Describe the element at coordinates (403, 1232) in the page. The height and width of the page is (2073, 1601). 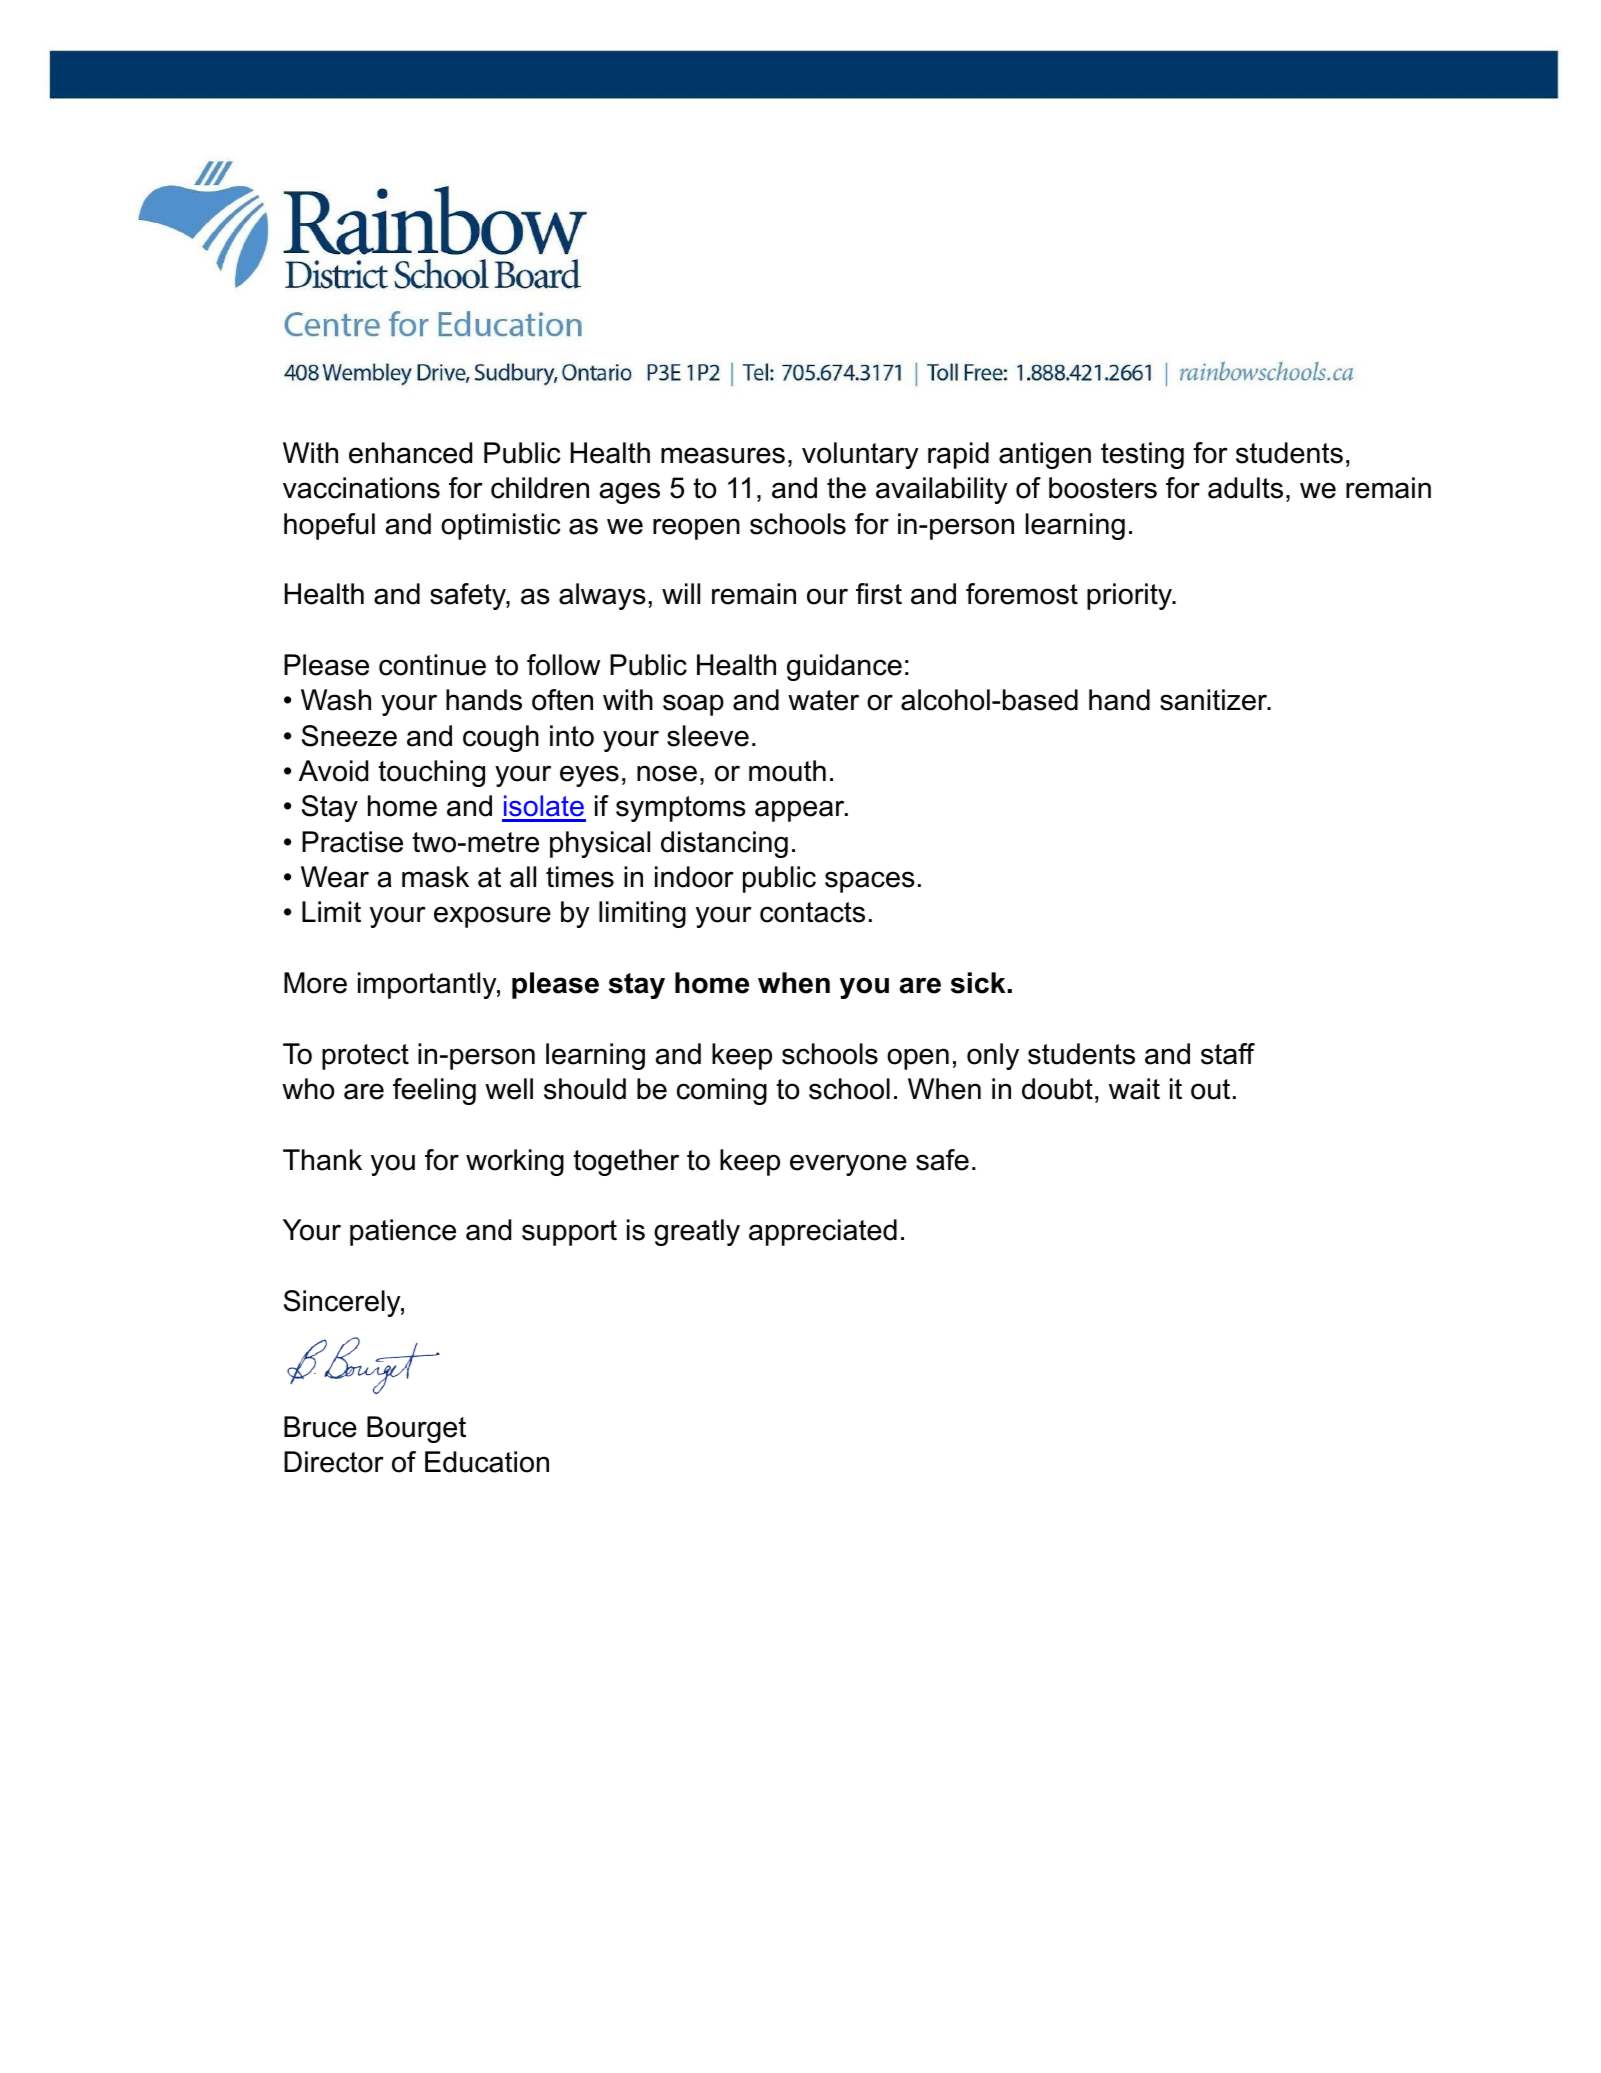
I see `patience` at that location.
